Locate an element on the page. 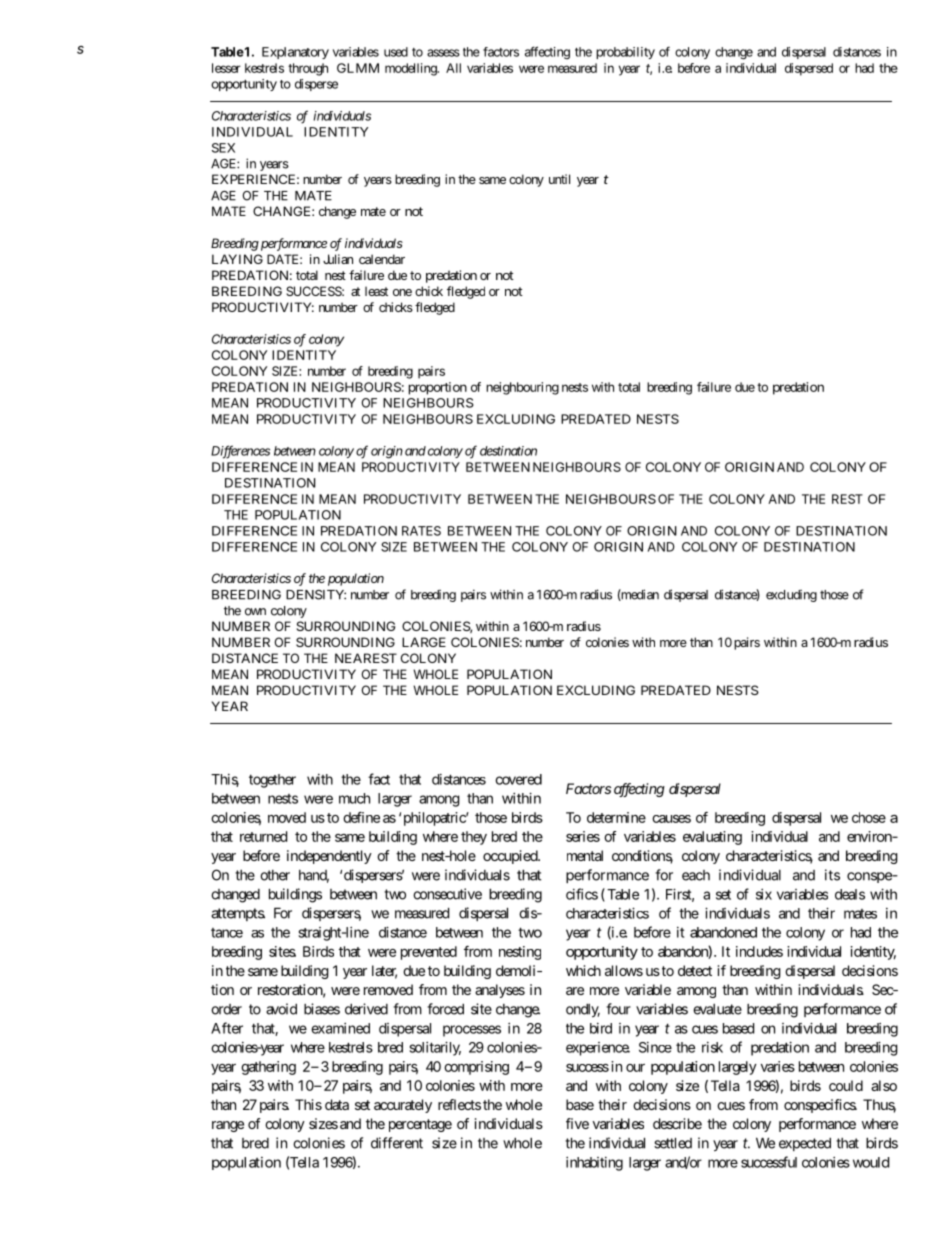 Image resolution: width=952 pixels, height=1251 pixels. RATES is located at coordinates (421, 531).
